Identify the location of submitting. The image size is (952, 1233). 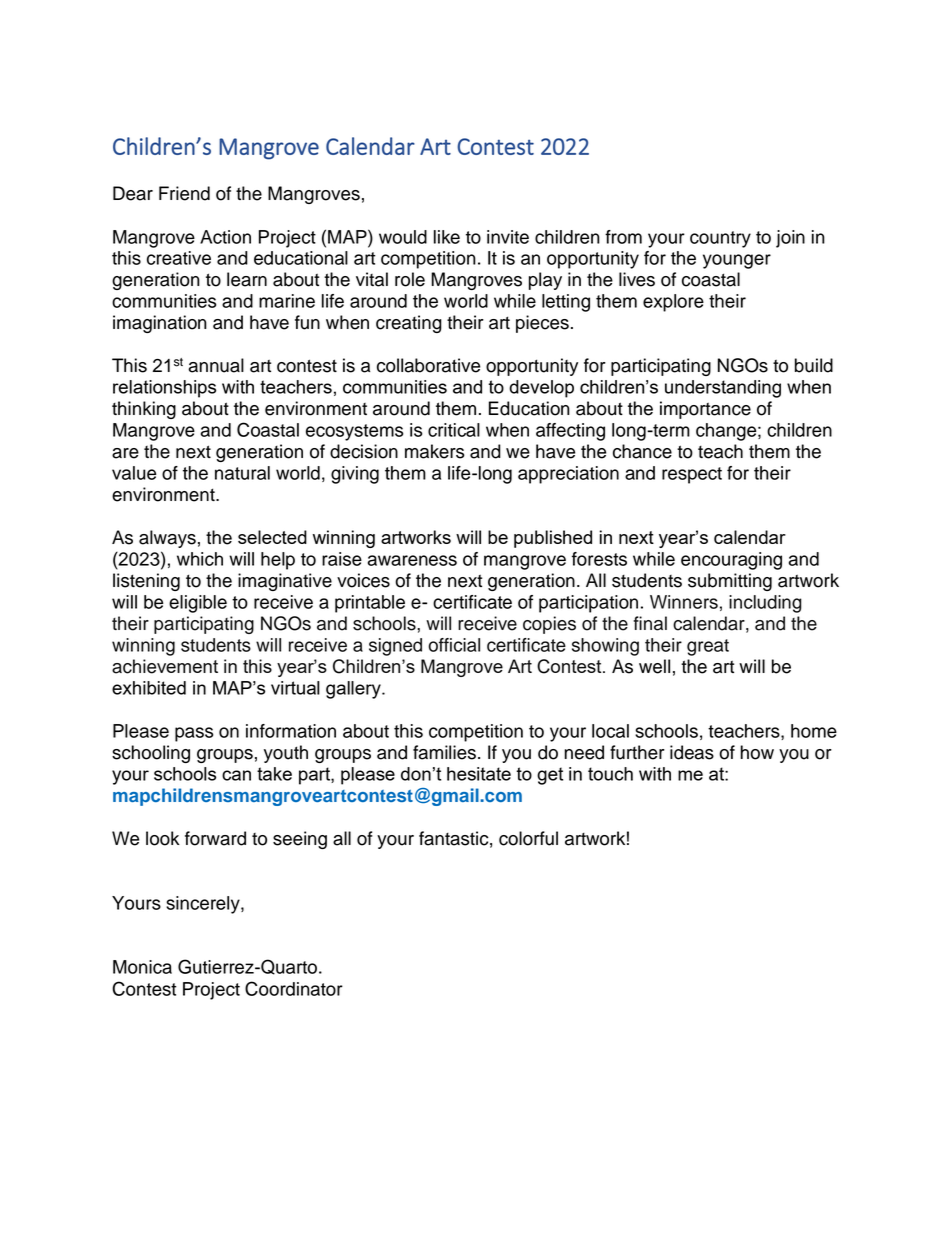
(730, 582).
